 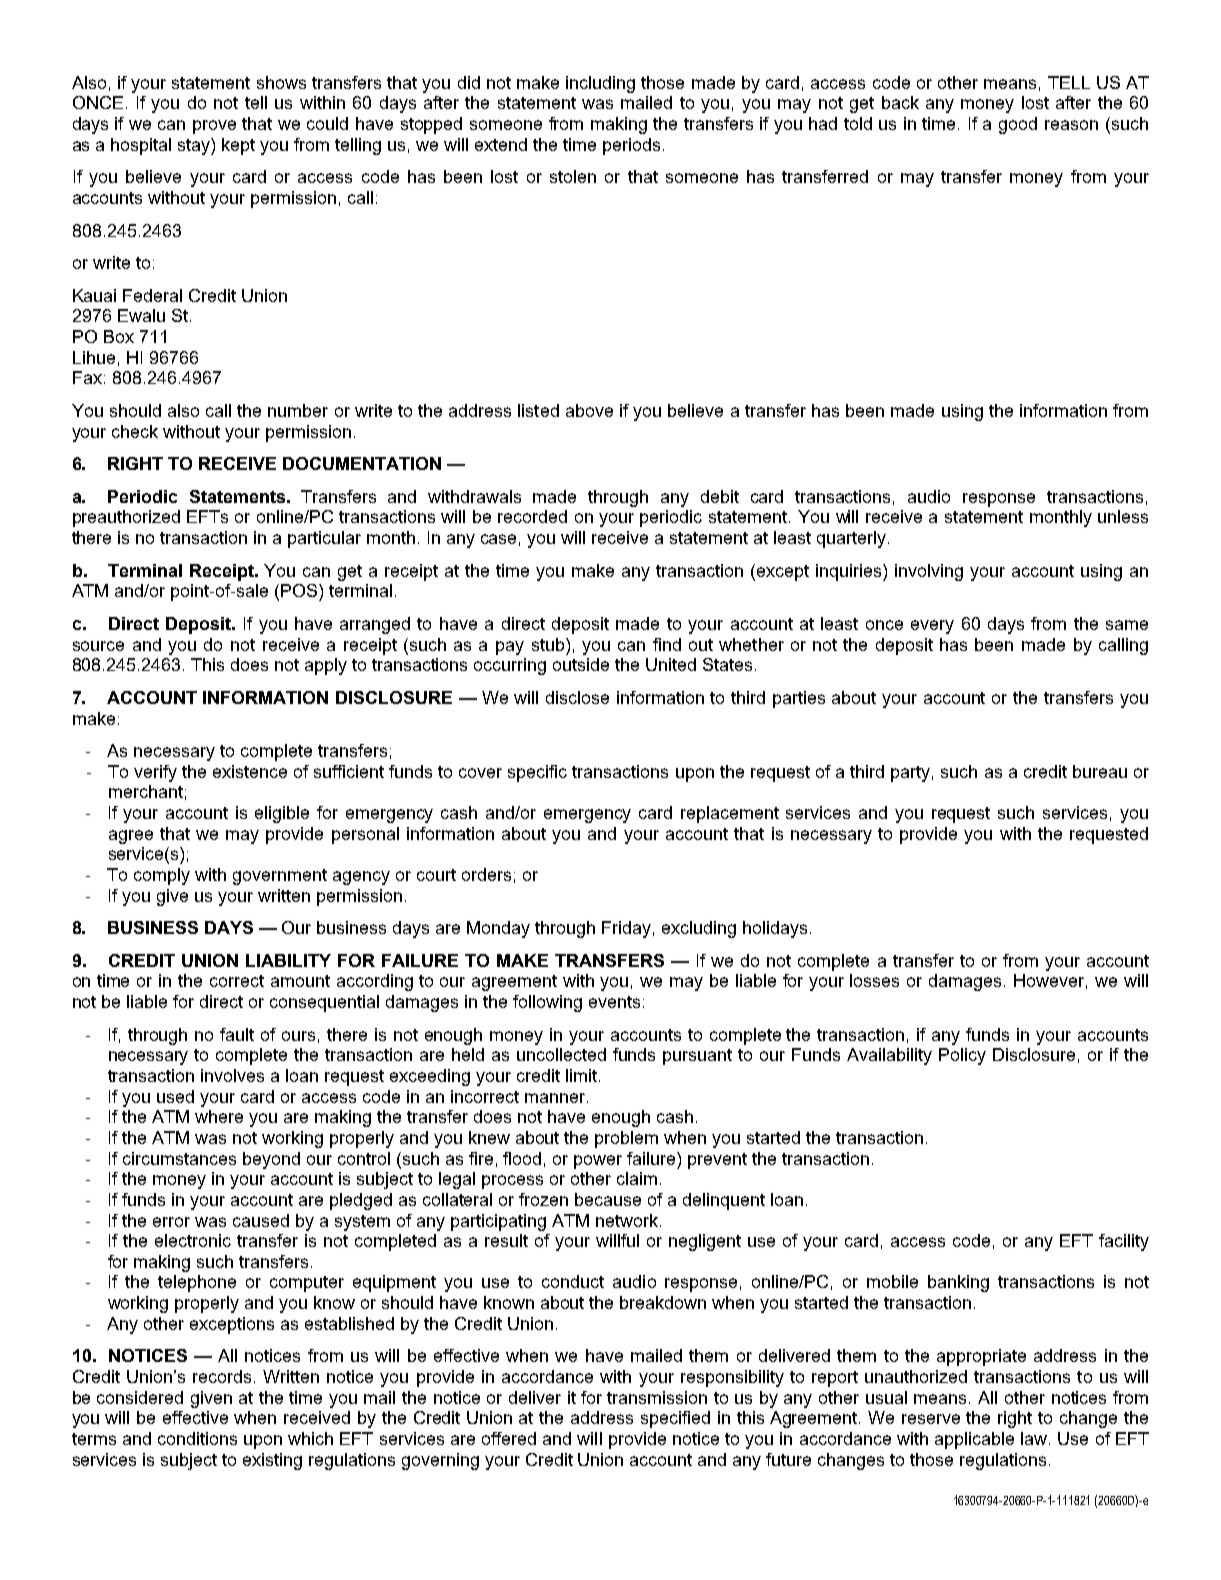 What do you see at coordinates (657, 1397) in the document?
I see `transmission` at bounding box center [657, 1397].
